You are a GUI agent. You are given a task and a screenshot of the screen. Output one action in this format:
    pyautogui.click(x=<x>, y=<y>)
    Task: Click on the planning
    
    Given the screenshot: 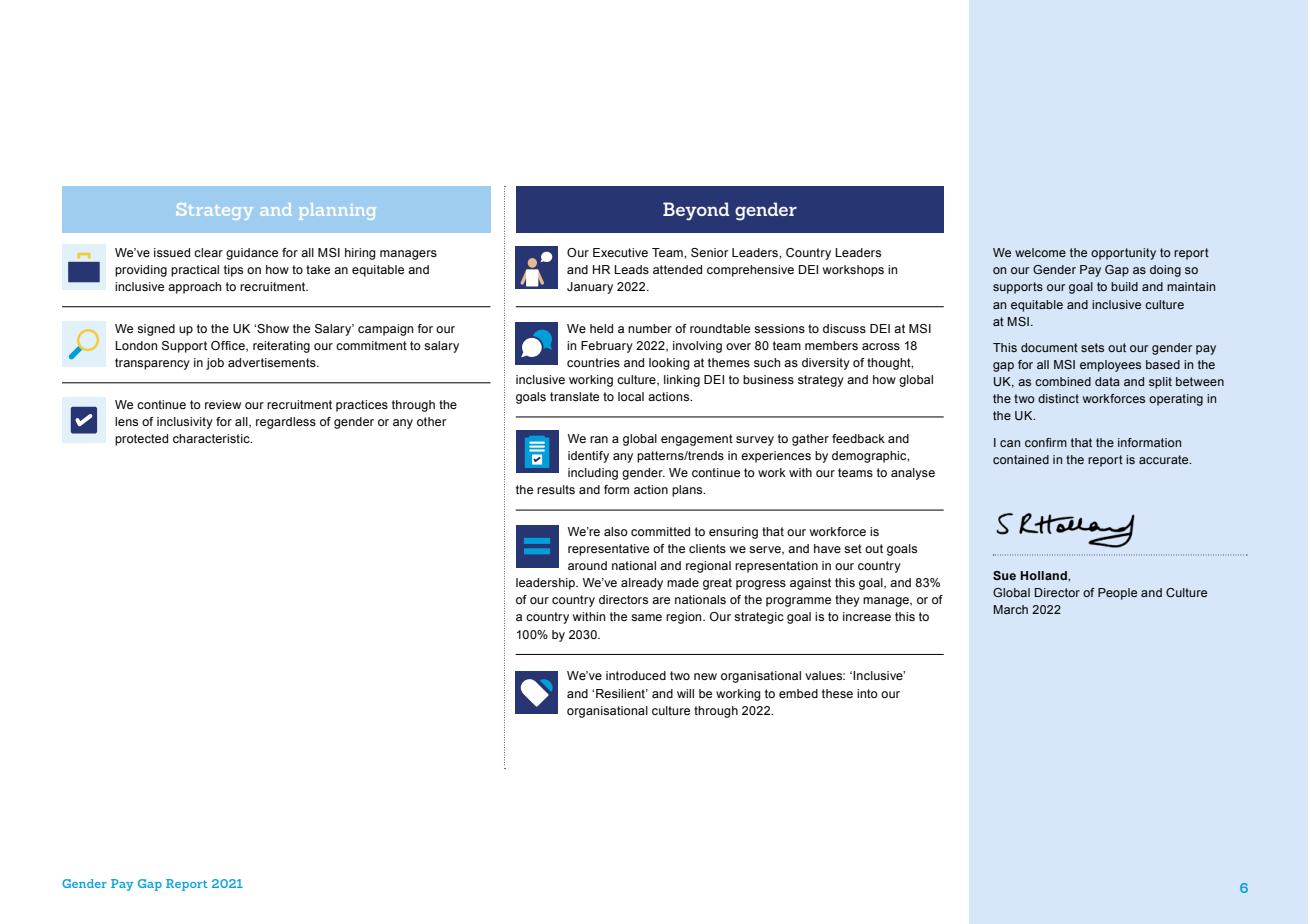 What is the action you would take?
    pyautogui.click(x=337, y=211)
